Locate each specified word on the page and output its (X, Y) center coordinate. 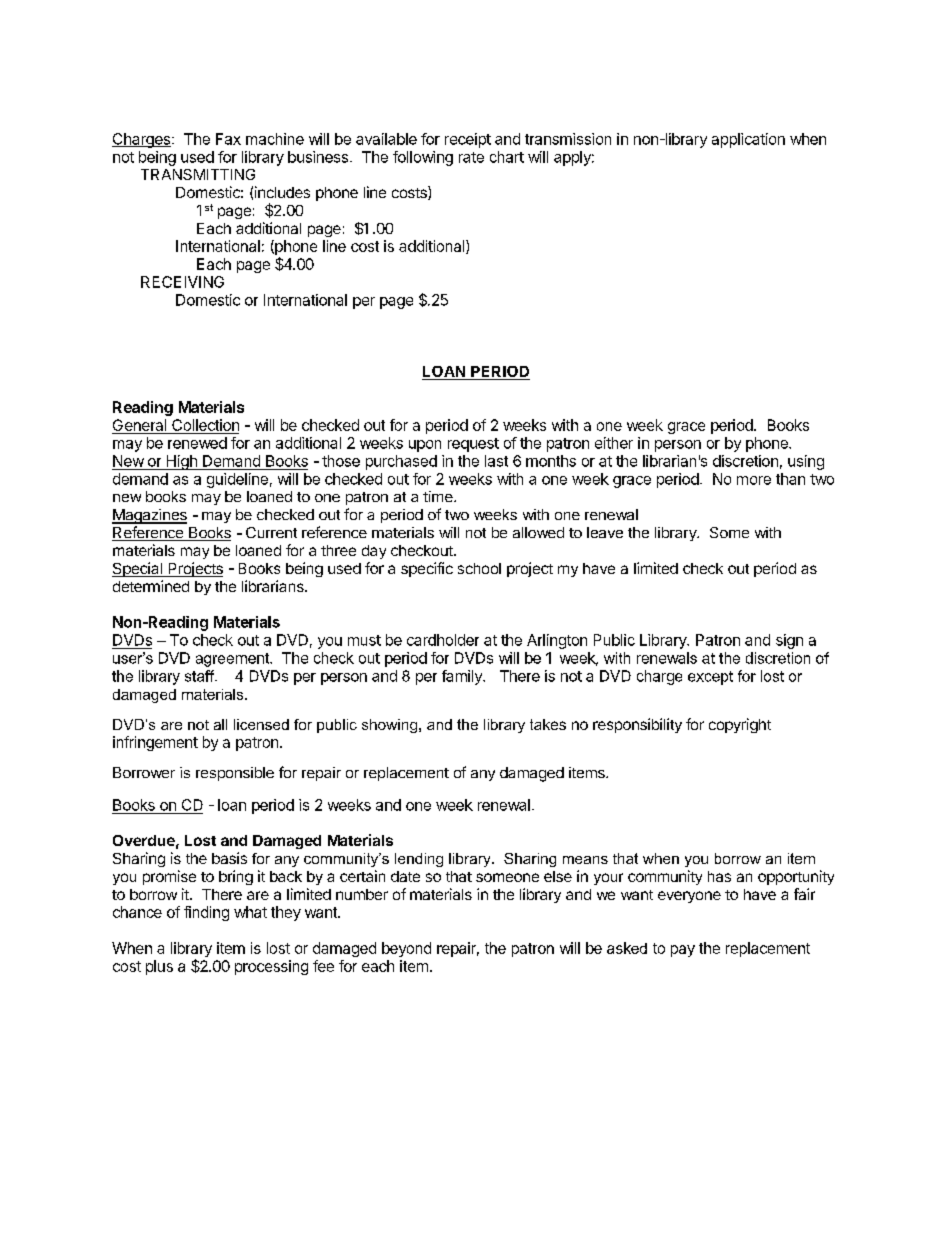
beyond (406, 949)
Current (271, 532)
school (479, 568)
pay (683, 951)
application (748, 140)
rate (471, 157)
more (754, 480)
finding (206, 913)
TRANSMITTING (198, 174)
